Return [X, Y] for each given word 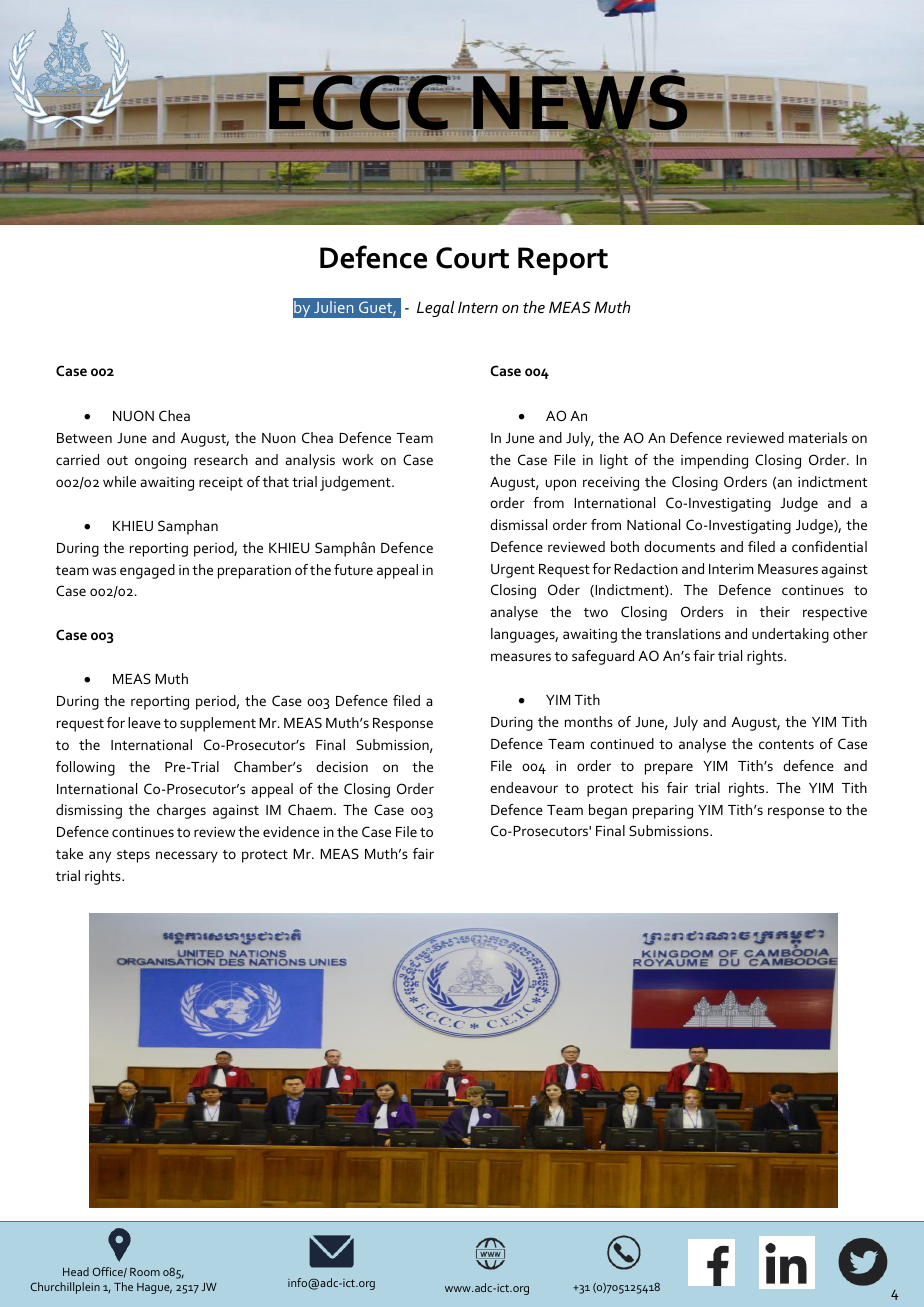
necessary [187, 857]
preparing [663, 812]
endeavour [524, 787]
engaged [147, 571]
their [775, 611]
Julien [333, 307]
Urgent [513, 571]
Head [76, 1271]
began [608, 811]
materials [818, 437]
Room [145, 1272]
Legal [435, 309]
